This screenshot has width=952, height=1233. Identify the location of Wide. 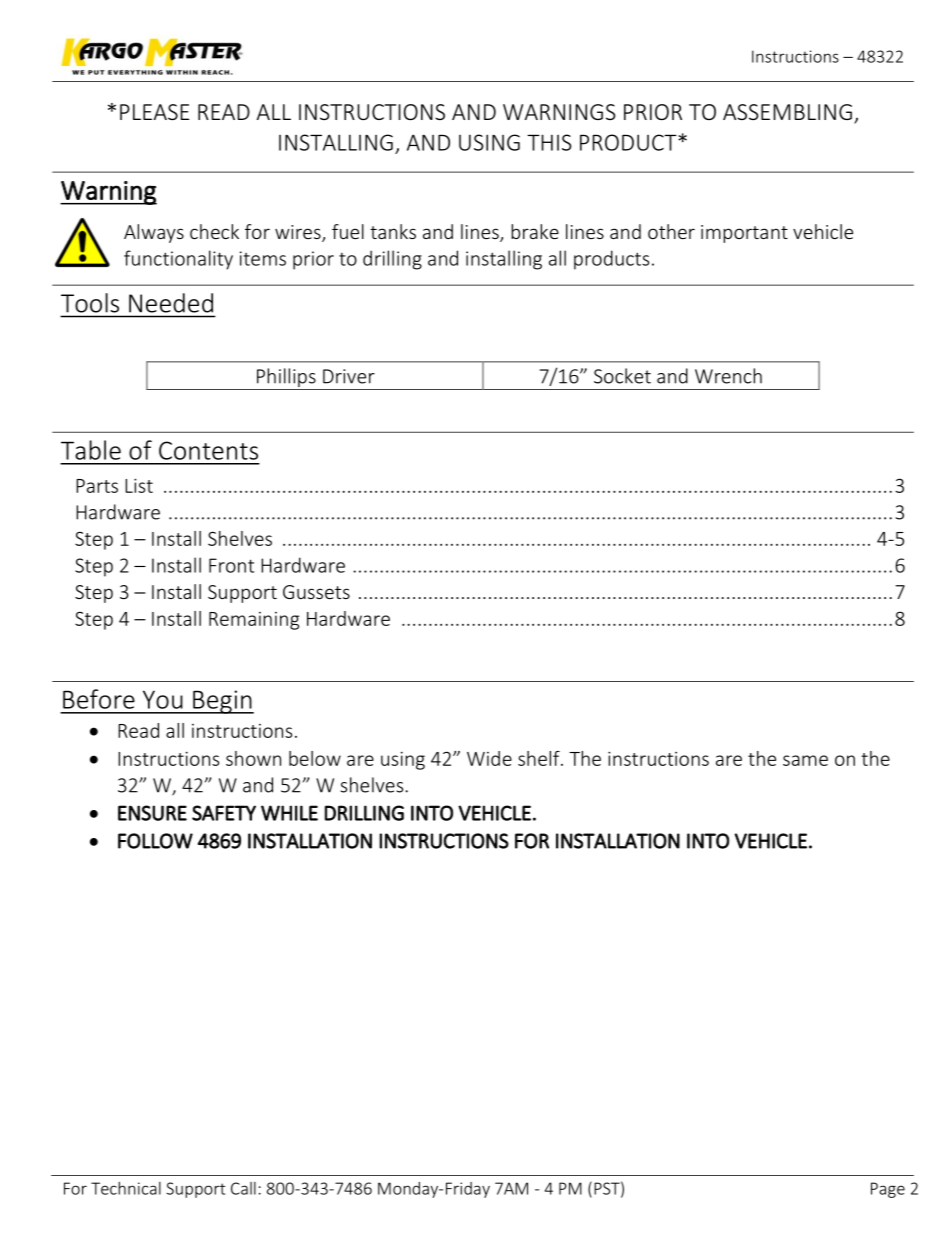
(489, 758).
